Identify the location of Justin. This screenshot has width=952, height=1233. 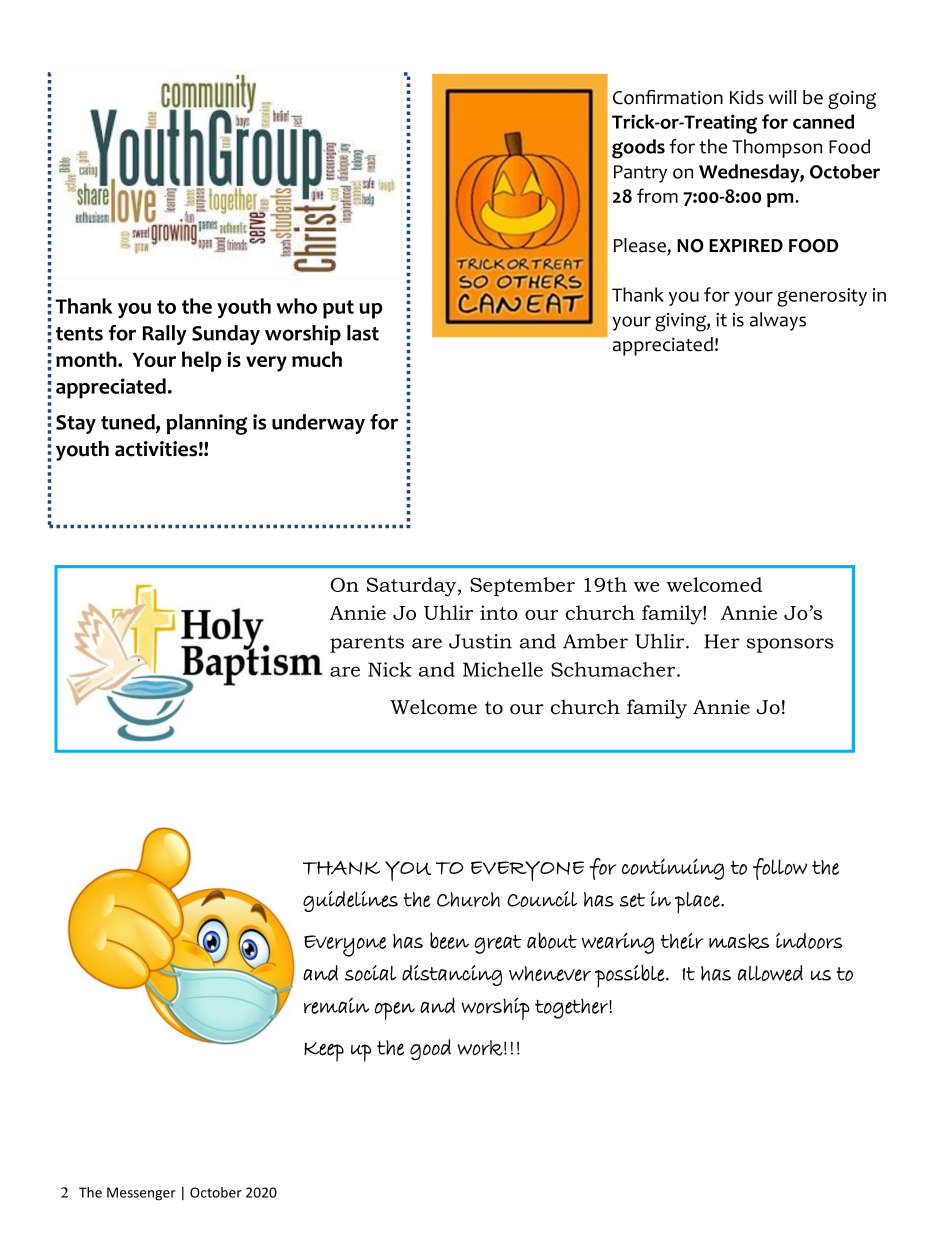
(480, 641).
